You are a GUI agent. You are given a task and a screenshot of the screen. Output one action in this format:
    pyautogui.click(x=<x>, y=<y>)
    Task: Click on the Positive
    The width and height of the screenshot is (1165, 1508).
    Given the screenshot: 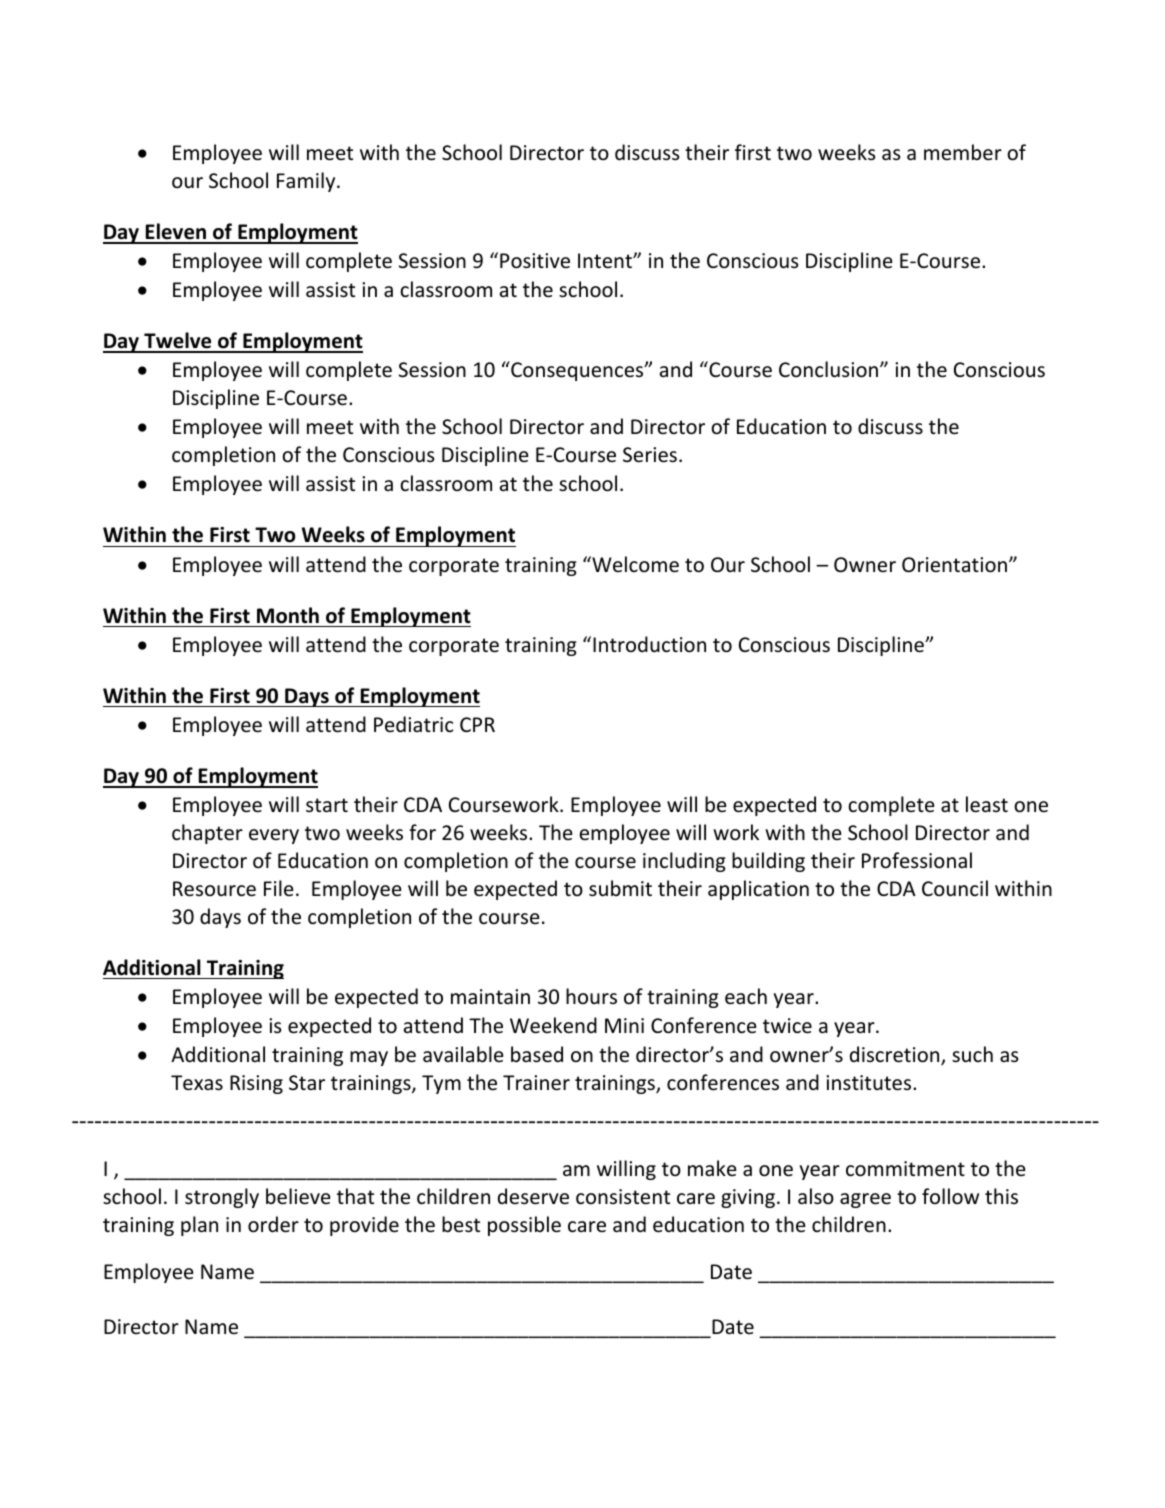 What is the action you would take?
    pyautogui.click(x=535, y=261)
